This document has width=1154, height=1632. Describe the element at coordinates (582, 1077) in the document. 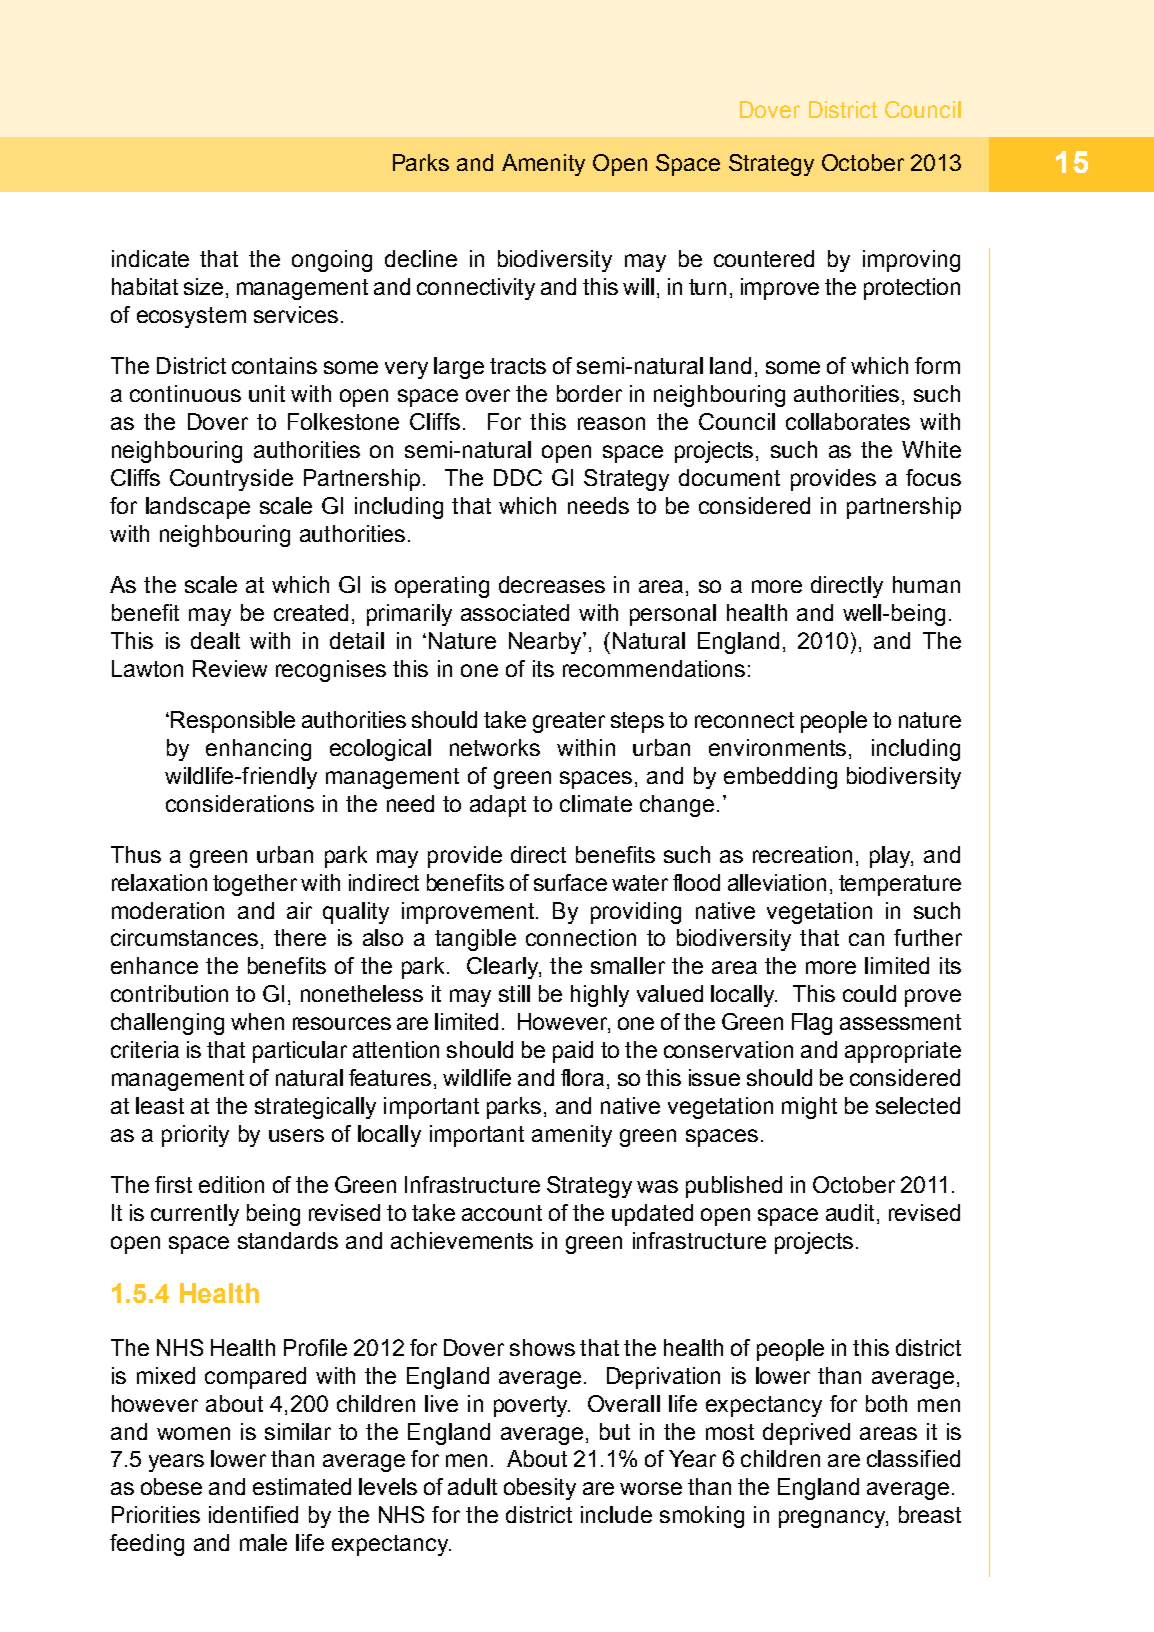

I see `flora` at that location.
